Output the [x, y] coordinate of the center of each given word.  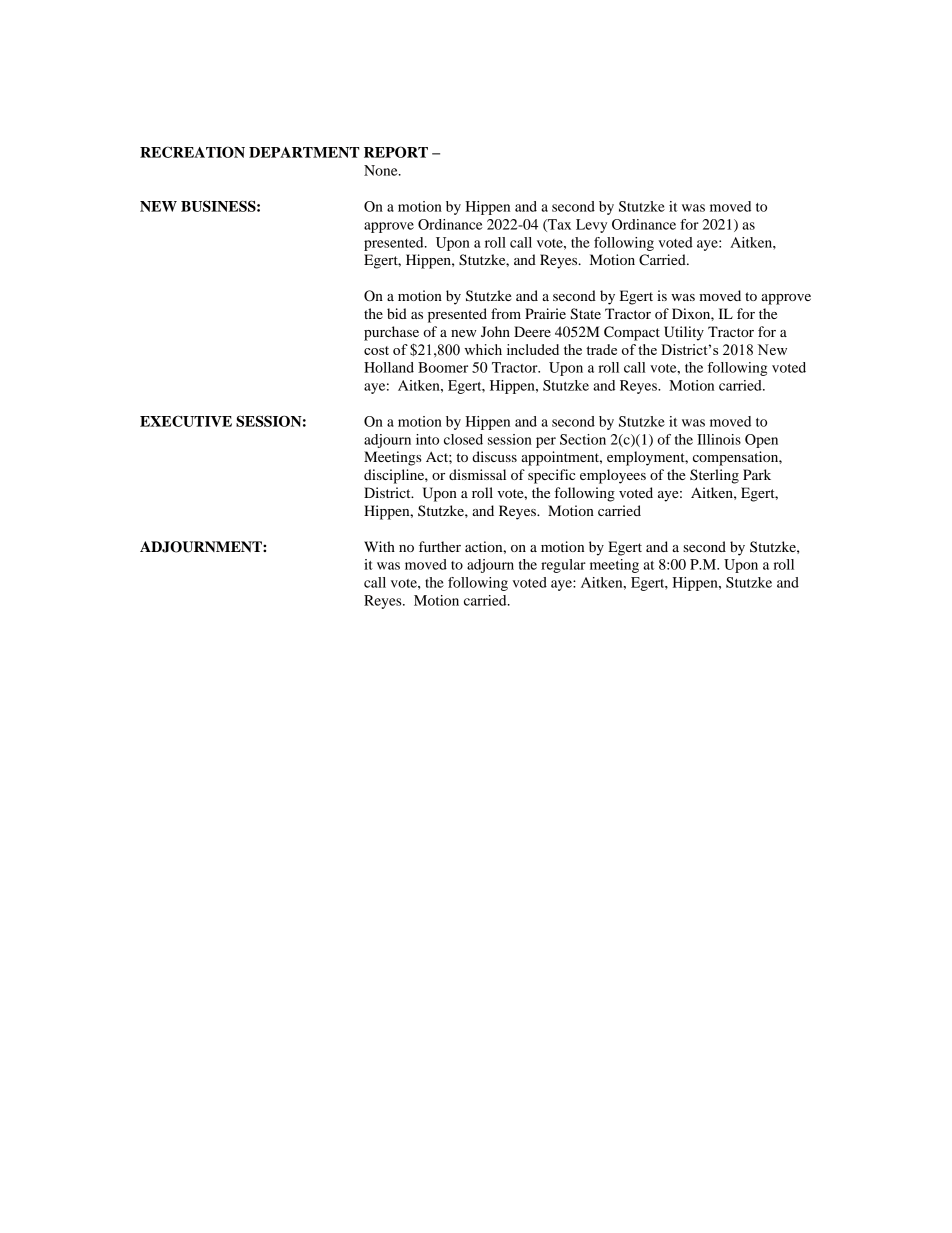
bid [397, 313]
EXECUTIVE [186, 421]
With [379, 546]
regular [563, 566]
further [440, 546]
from [506, 313]
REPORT [396, 152]
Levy [591, 226]
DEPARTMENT [304, 152]
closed [463, 439]
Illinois [719, 439]
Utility [684, 333]
